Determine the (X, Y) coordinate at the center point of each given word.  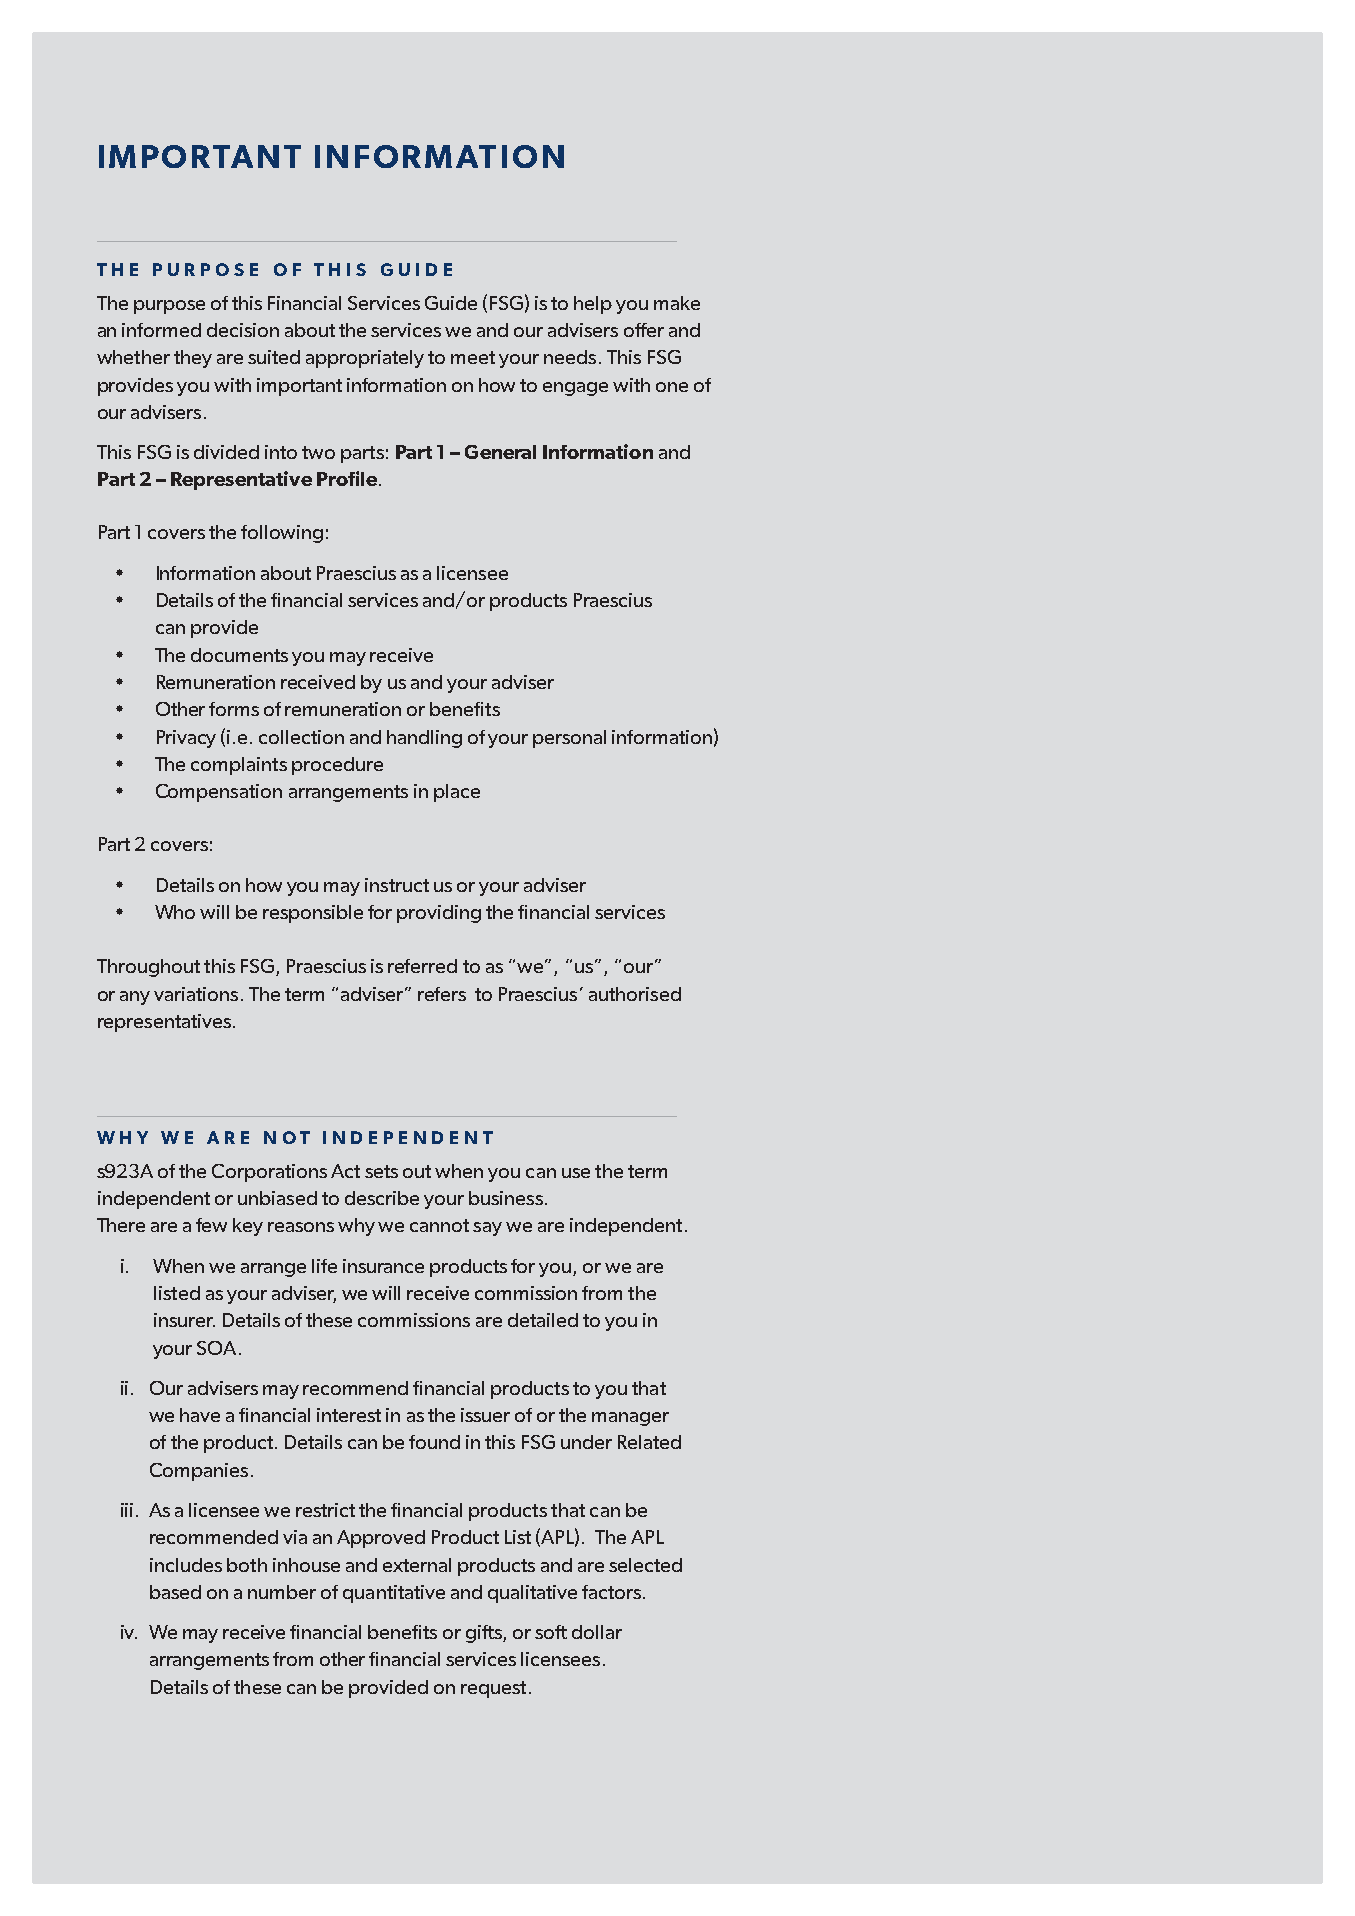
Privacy (186, 739)
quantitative (394, 1594)
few (211, 1225)
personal (569, 739)
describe (382, 1198)
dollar (597, 1632)
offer (644, 330)
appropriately (365, 359)
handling (424, 739)
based (175, 1592)
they (193, 359)
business (506, 1198)
